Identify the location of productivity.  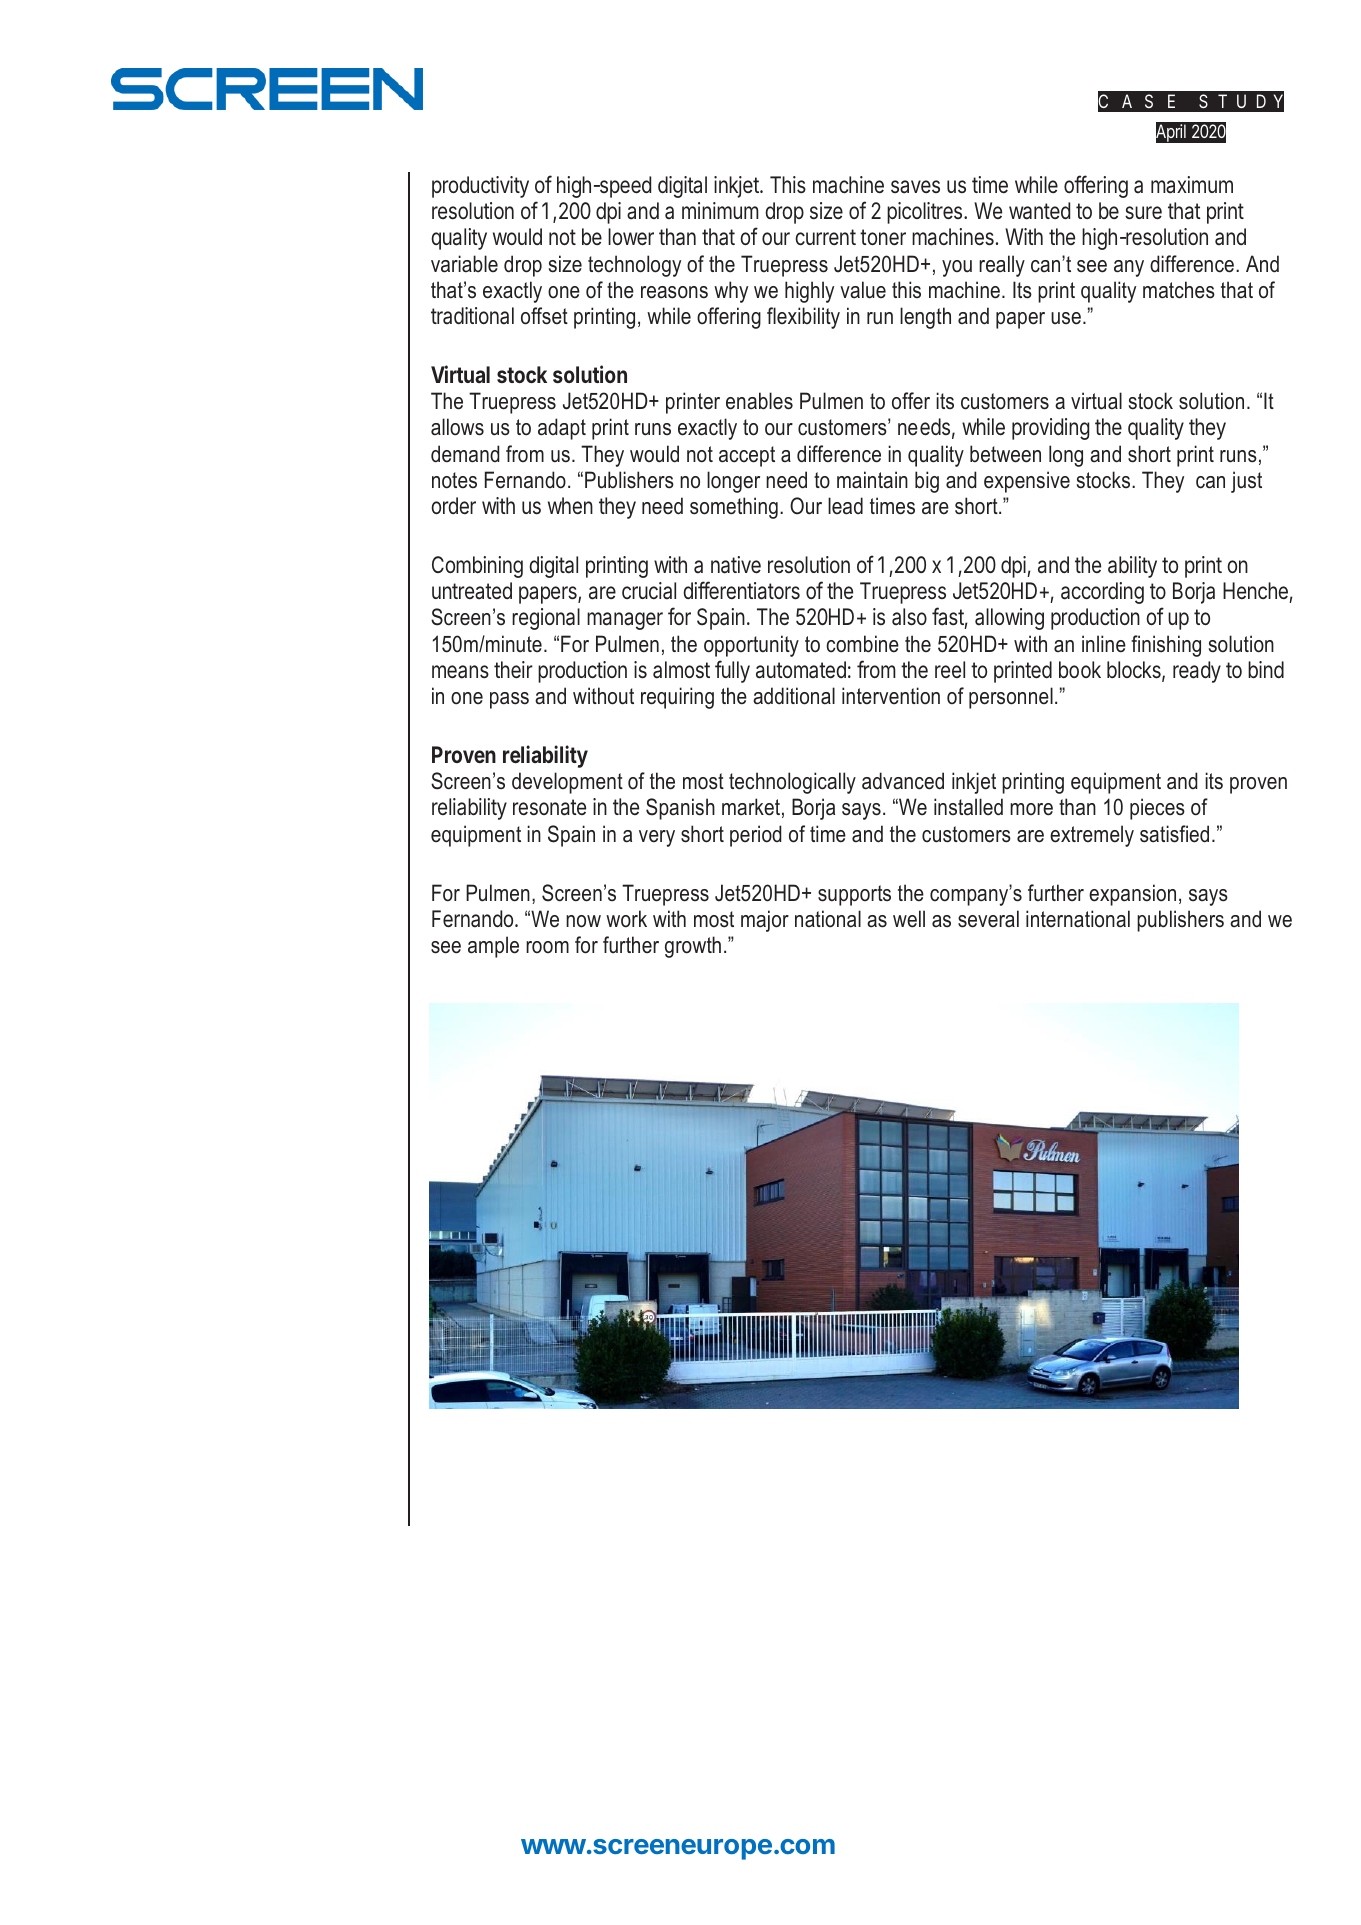
(480, 187).
